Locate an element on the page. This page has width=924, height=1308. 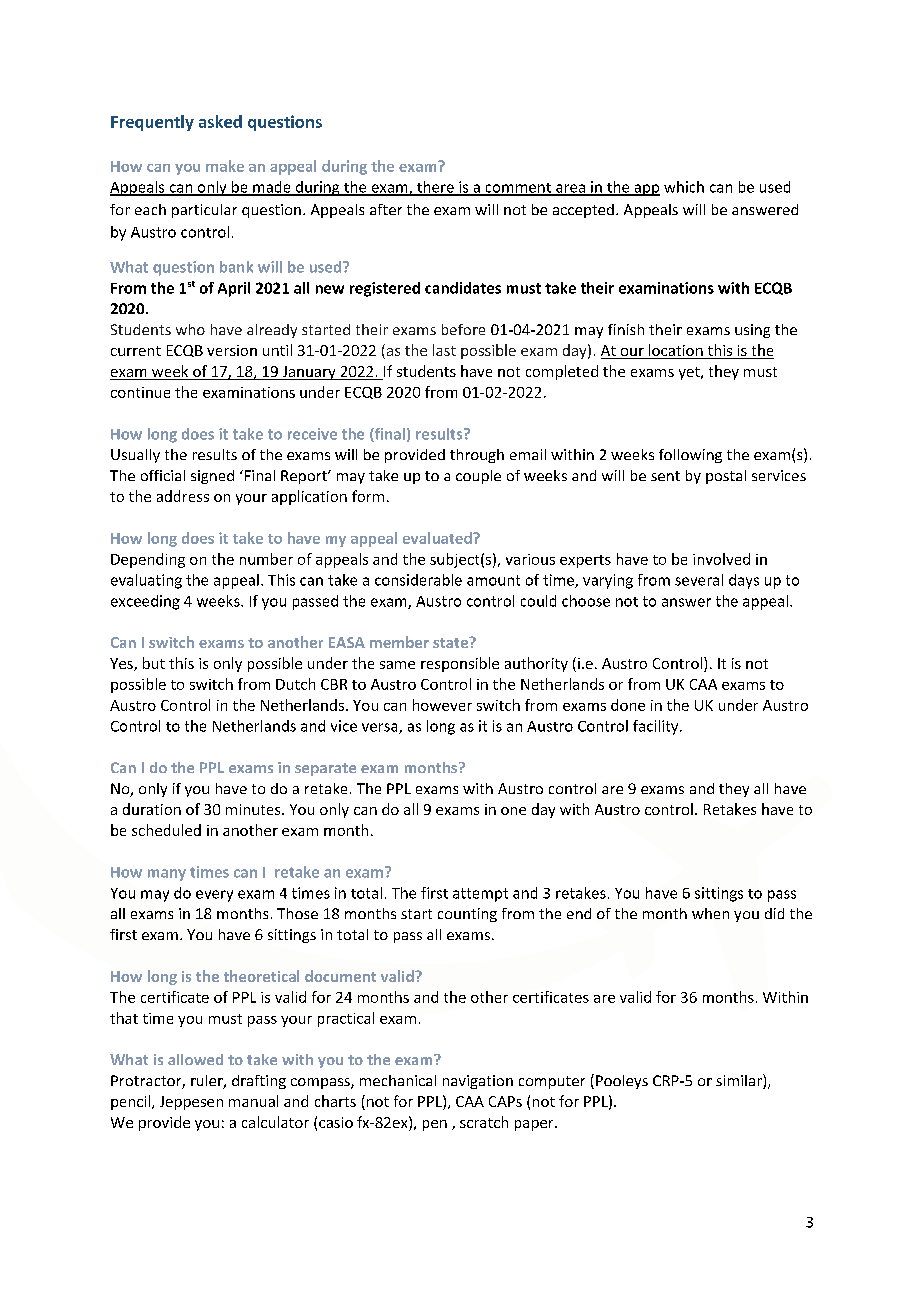
facility is located at coordinates (657, 727).
